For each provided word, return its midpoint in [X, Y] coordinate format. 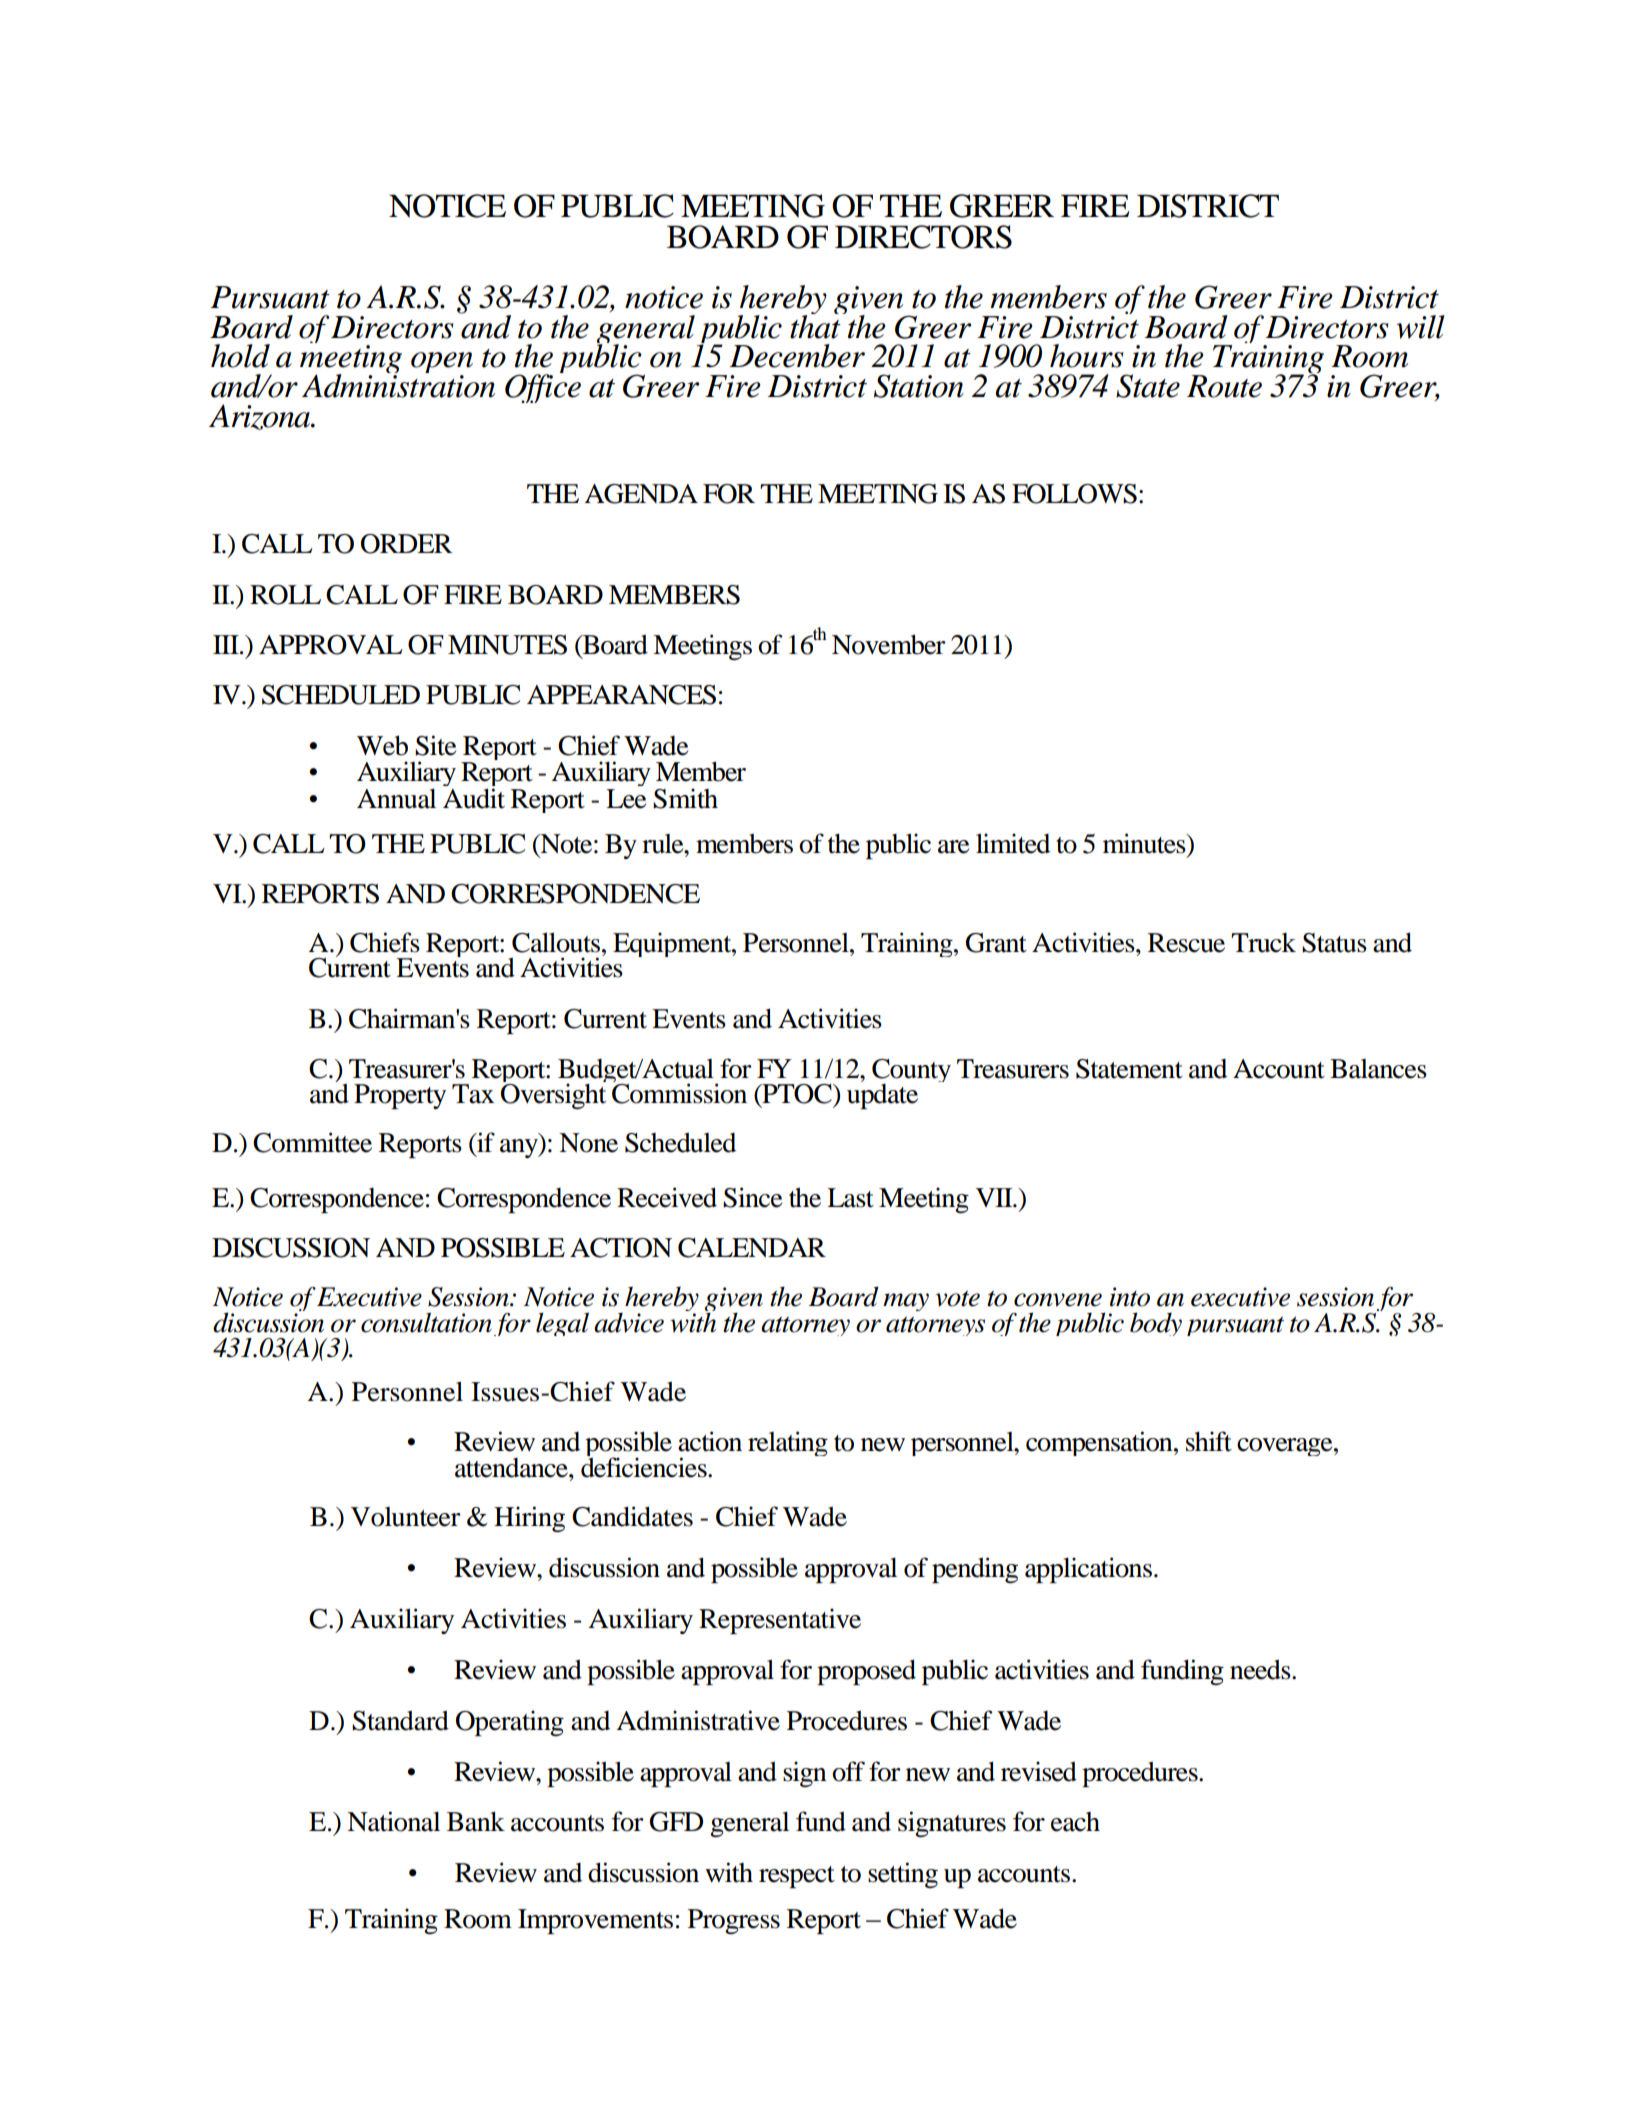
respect [797, 1877]
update [882, 1095]
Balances [1378, 1069]
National [393, 1821]
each [1075, 1822]
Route [1224, 386]
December [797, 356]
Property [400, 1096]
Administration [398, 385]
